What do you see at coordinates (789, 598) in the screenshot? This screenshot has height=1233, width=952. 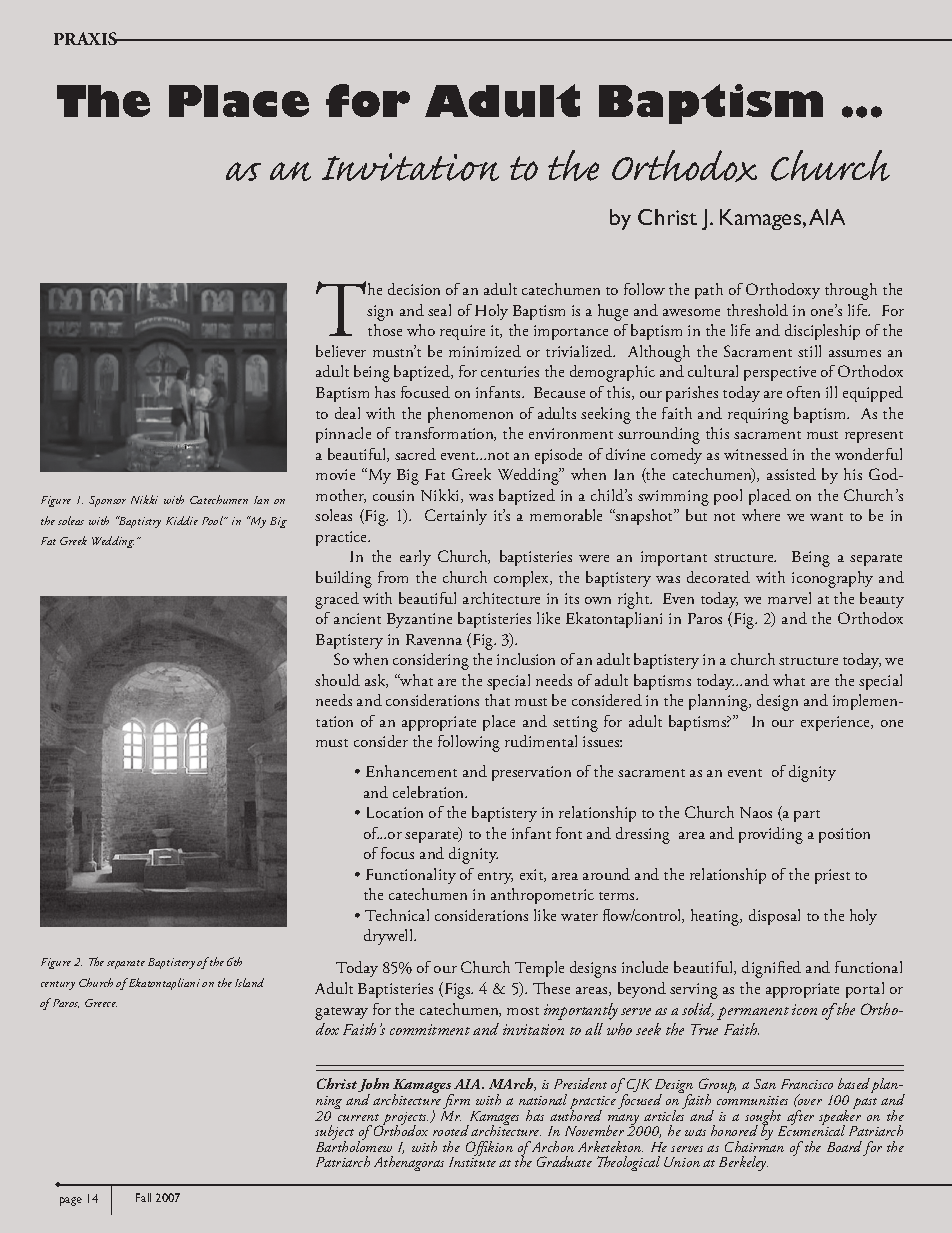 I see `marvel` at bounding box center [789, 598].
